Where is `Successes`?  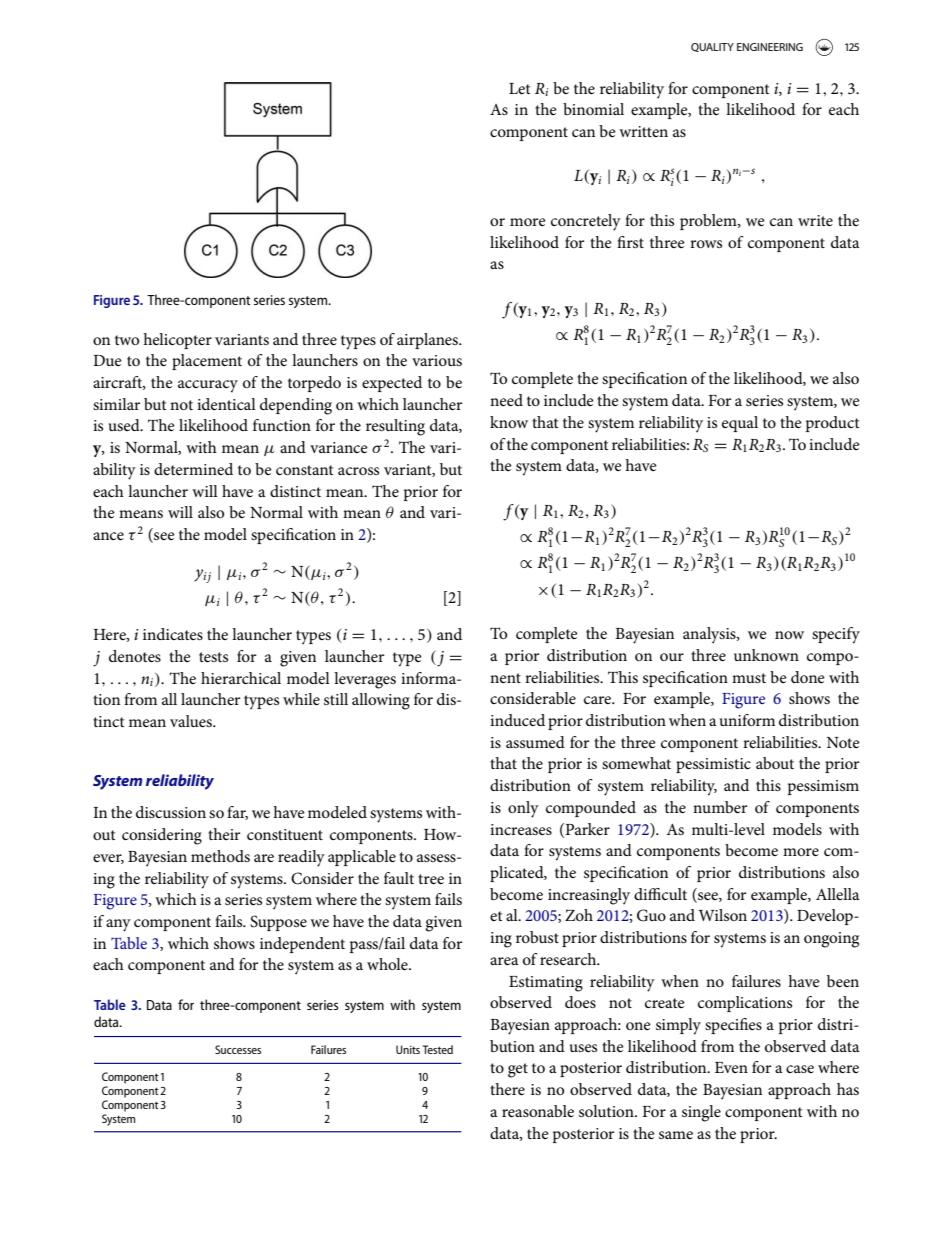 Successes is located at coordinates (238, 1049).
